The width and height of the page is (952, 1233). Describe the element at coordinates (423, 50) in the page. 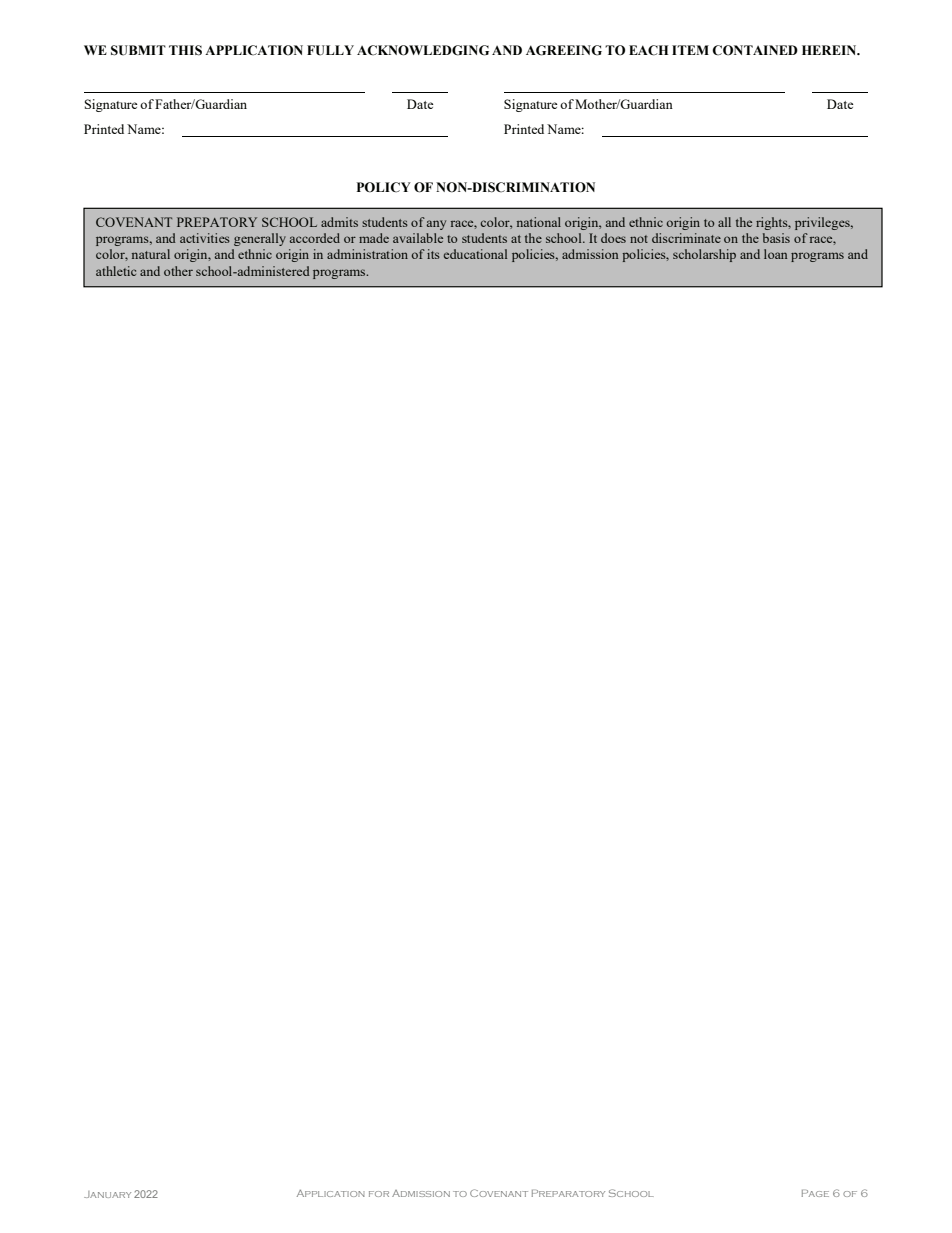

I see `ACKNOWLEDGING` at that location.
